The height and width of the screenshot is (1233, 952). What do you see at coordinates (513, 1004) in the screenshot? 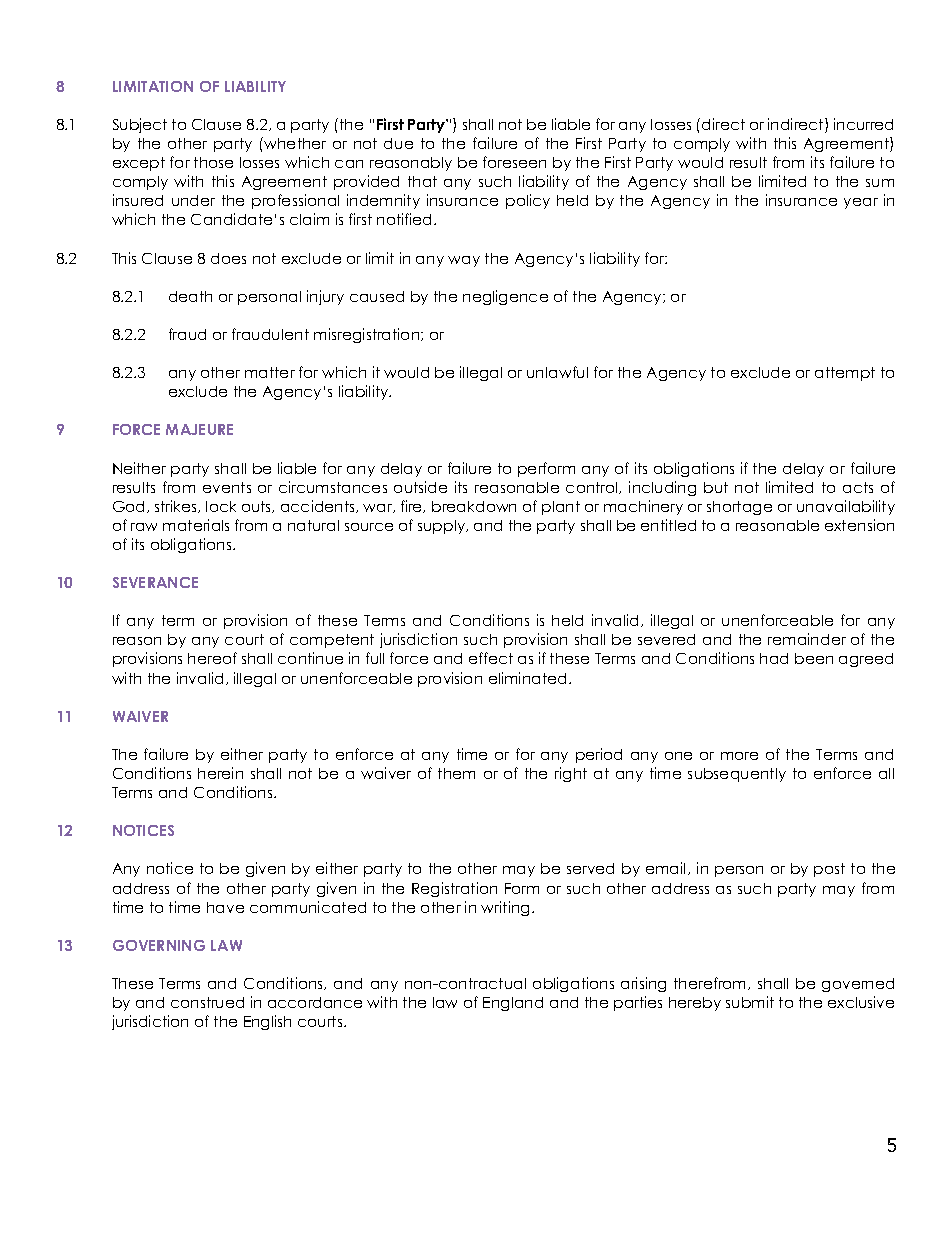
I see `England` at bounding box center [513, 1004].
